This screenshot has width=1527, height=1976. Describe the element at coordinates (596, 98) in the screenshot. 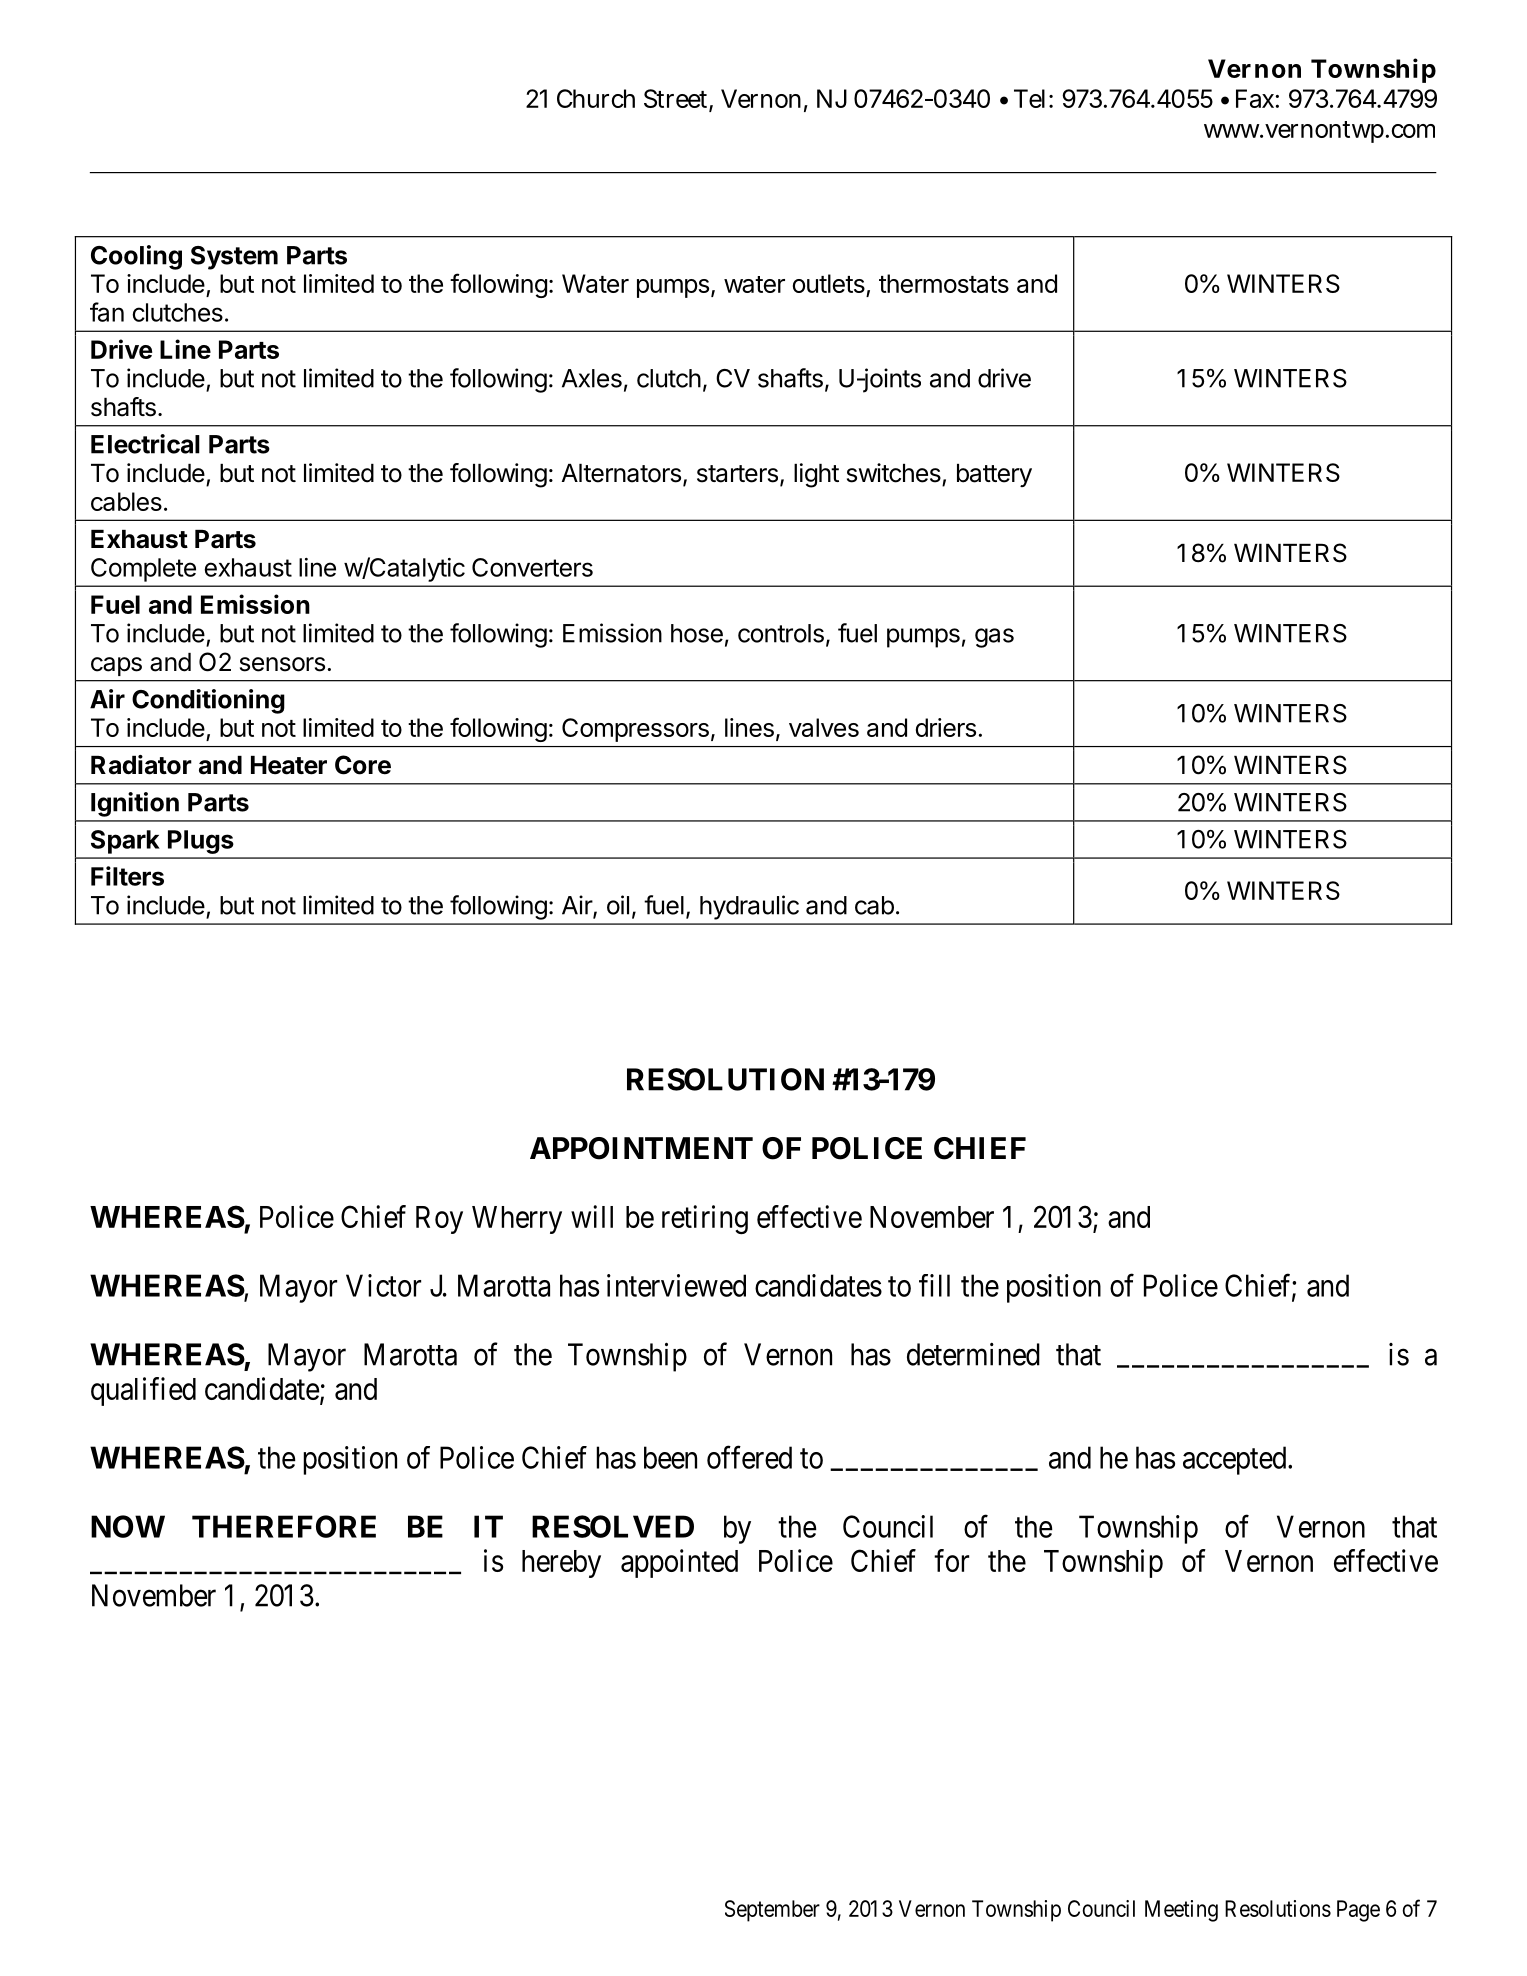

I see `Church` at that location.
